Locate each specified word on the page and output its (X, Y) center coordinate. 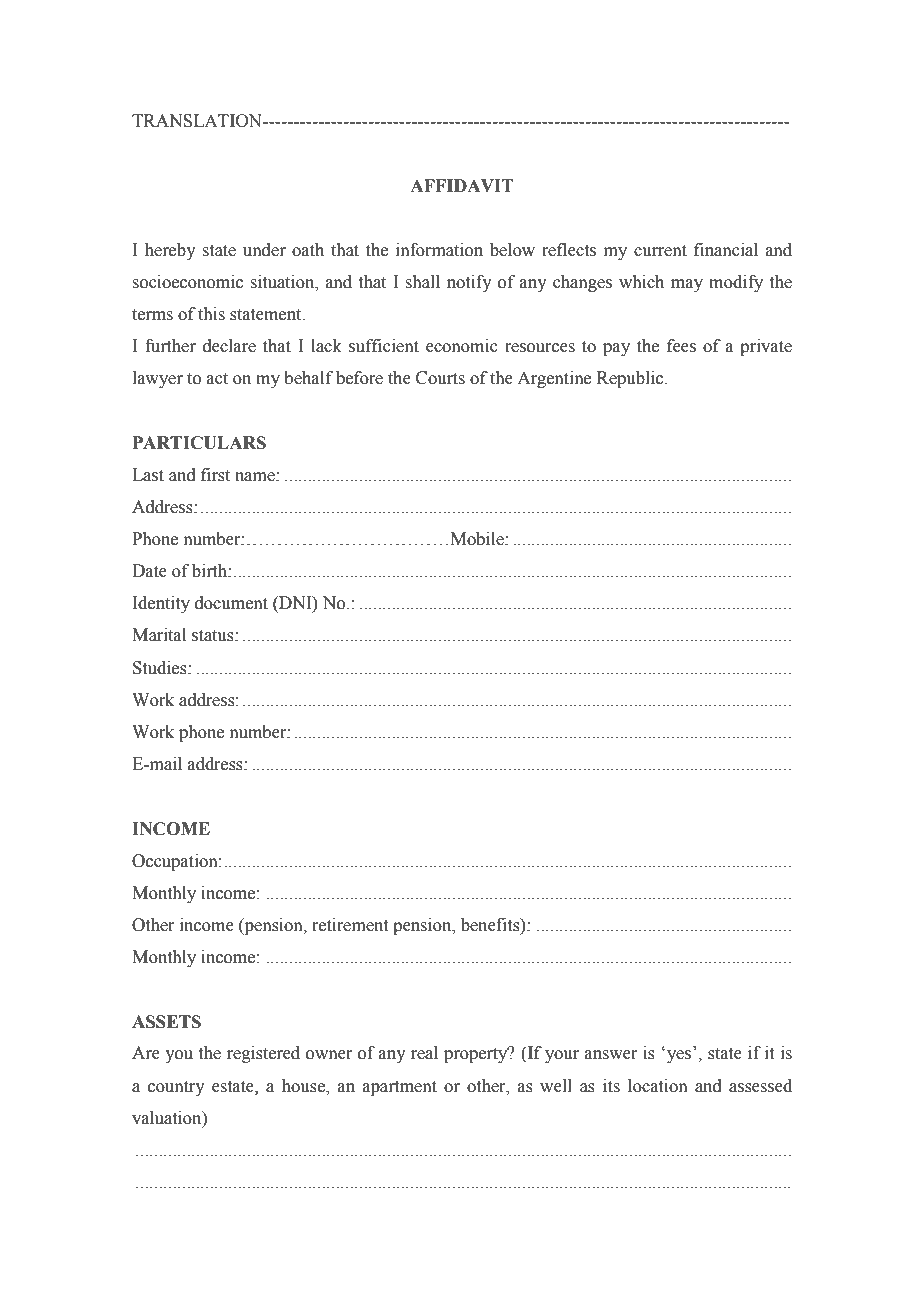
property (477, 1054)
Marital (159, 635)
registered (263, 1054)
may (687, 285)
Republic (631, 379)
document (231, 603)
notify (469, 283)
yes (679, 1056)
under (264, 250)
